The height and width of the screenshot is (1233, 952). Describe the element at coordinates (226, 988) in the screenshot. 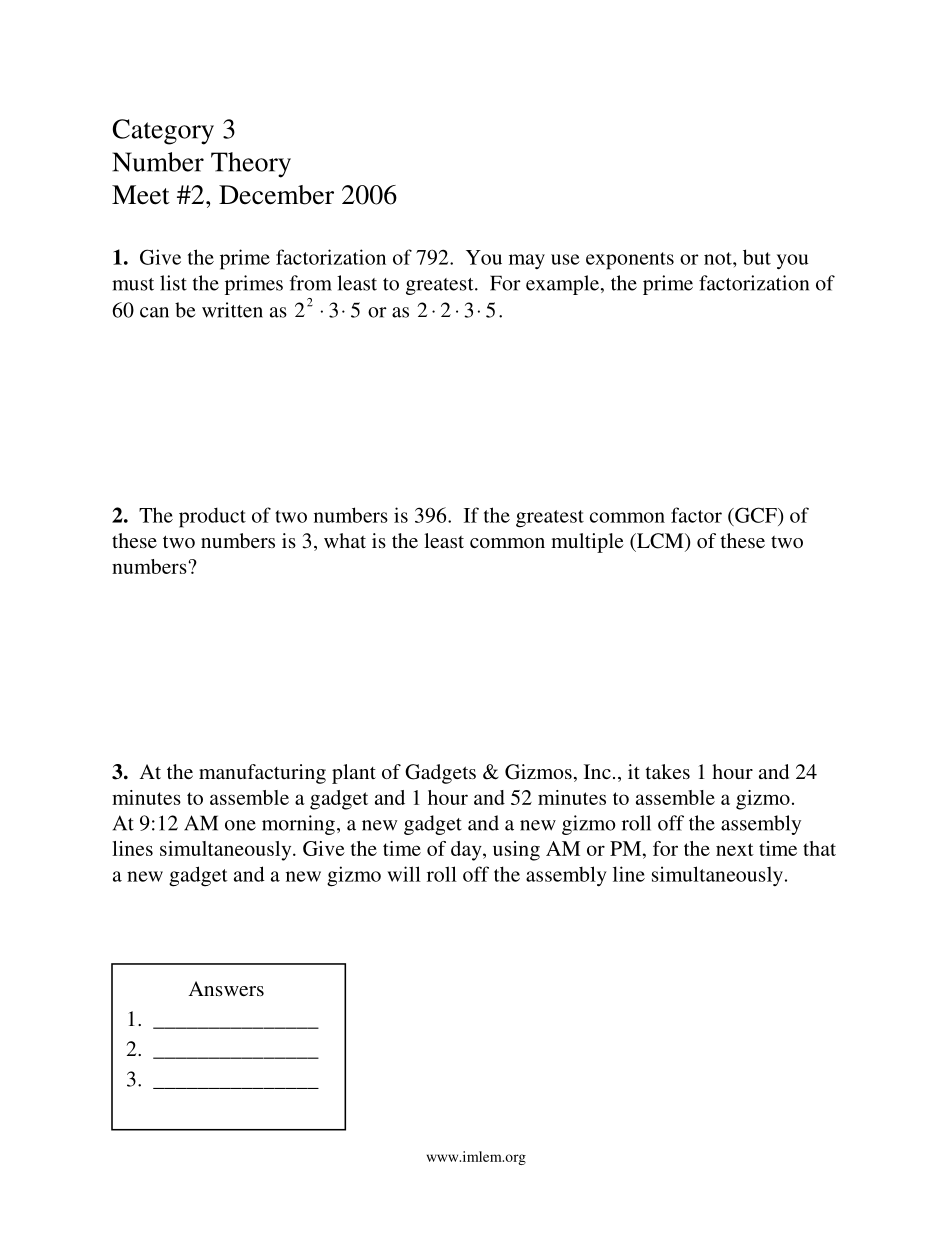

I see `Answers` at that location.
